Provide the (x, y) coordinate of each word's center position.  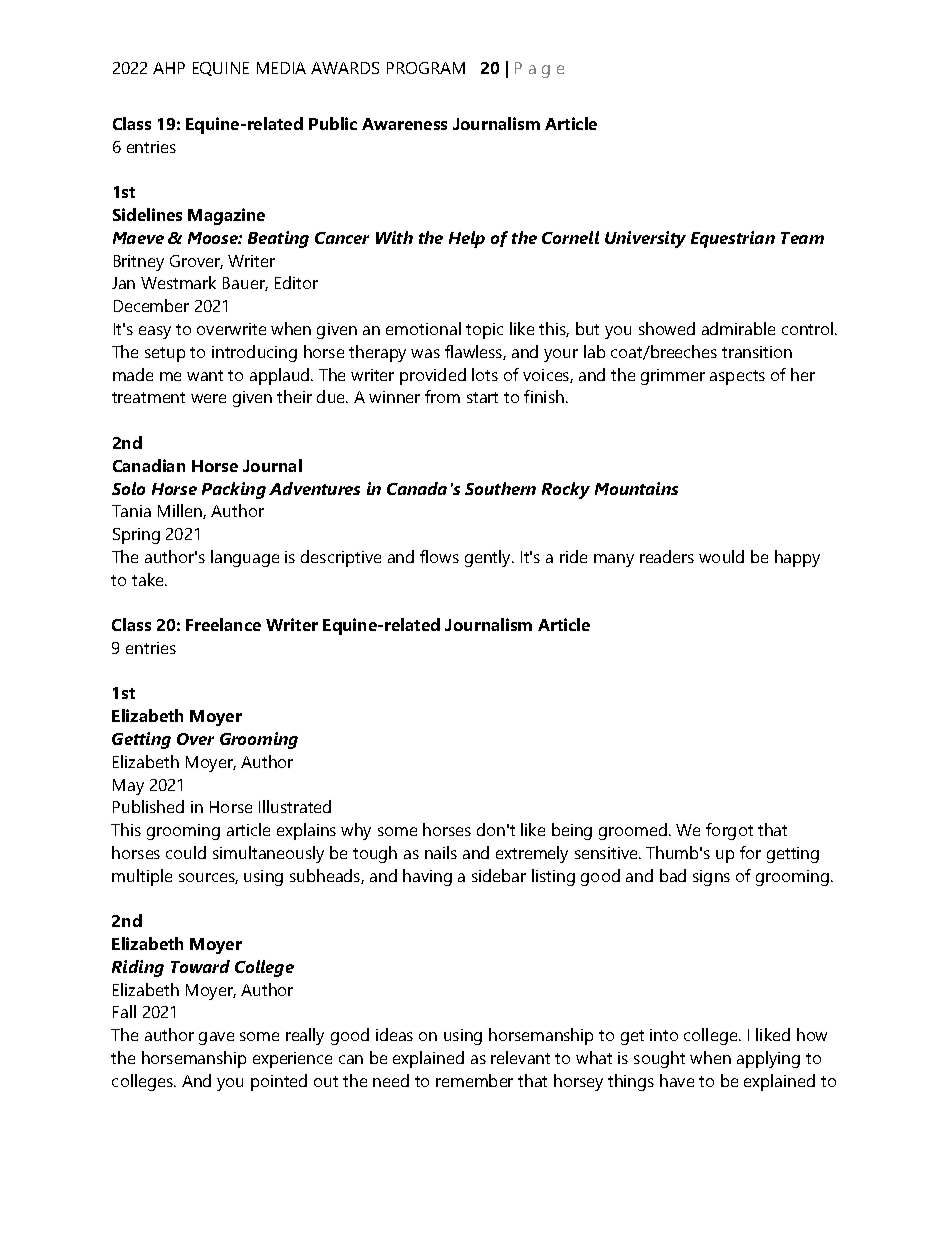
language (245, 558)
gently (489, 558)
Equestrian (733, 239)
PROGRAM (426, 68)
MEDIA (281, 68)
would (721, 556)
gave (216, 1038)
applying (768, 1059)
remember (474, 1080)
